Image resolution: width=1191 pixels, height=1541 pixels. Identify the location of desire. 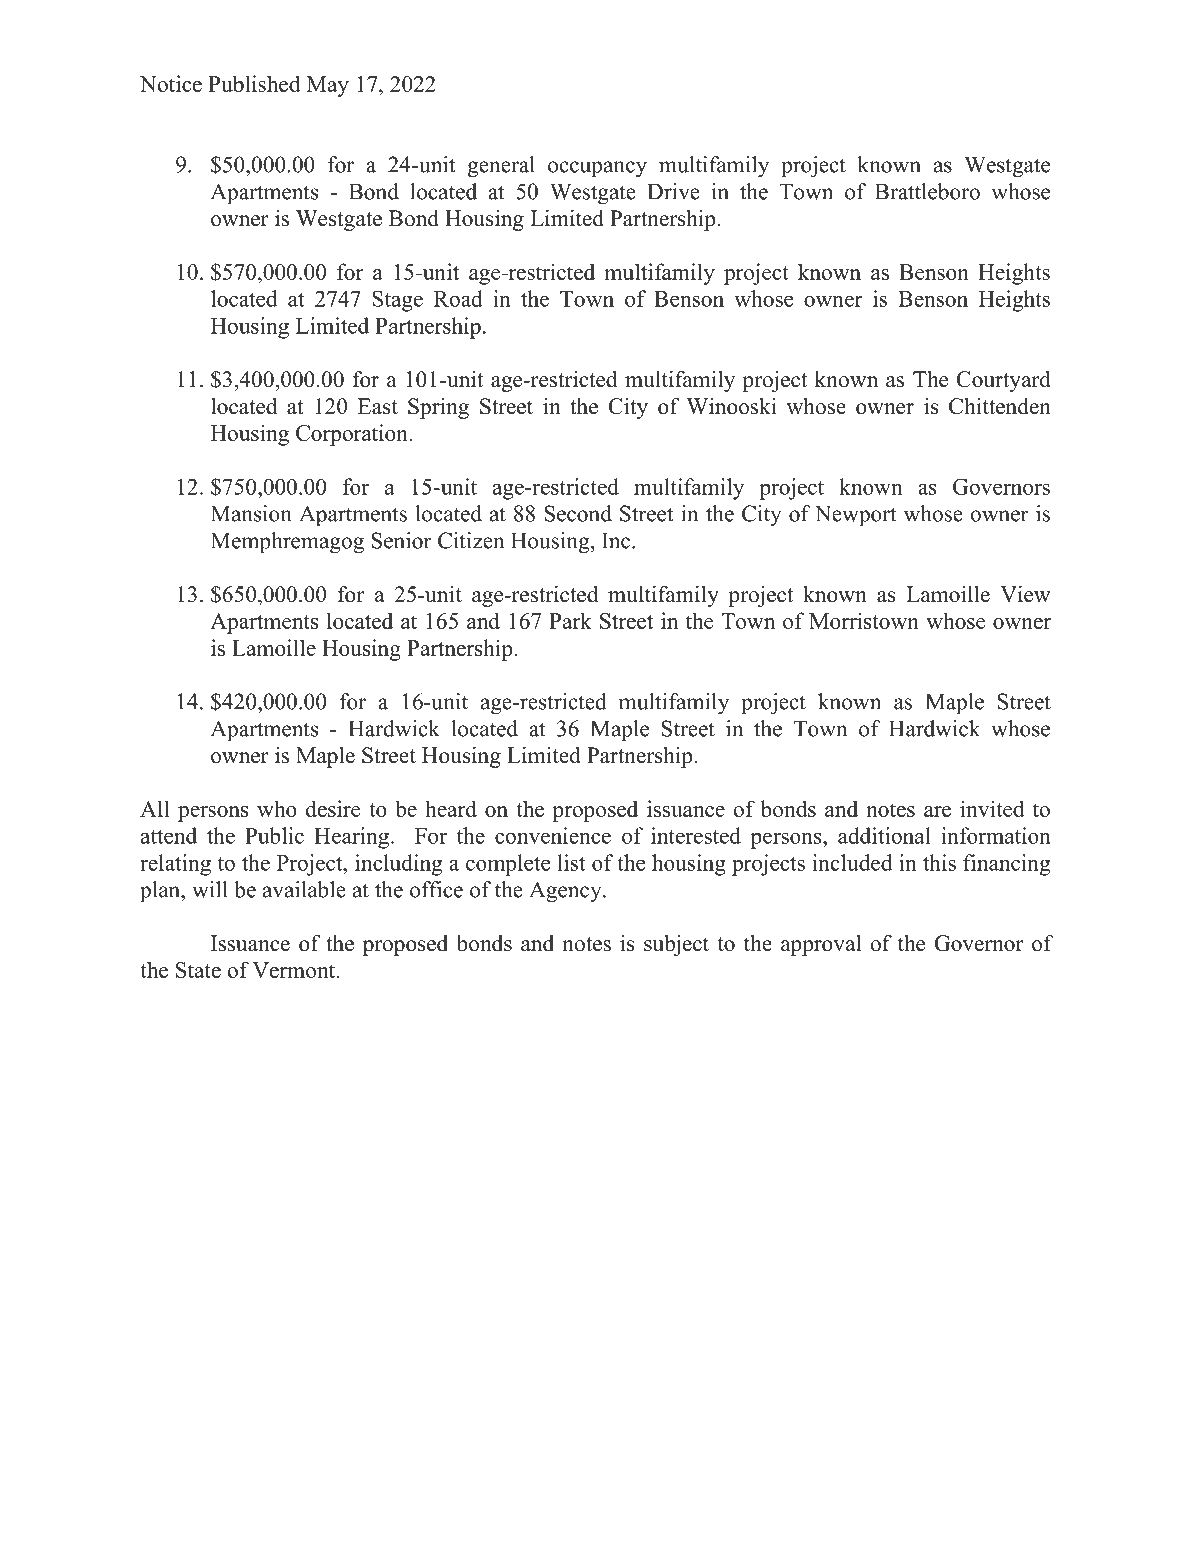
(333, 808).
